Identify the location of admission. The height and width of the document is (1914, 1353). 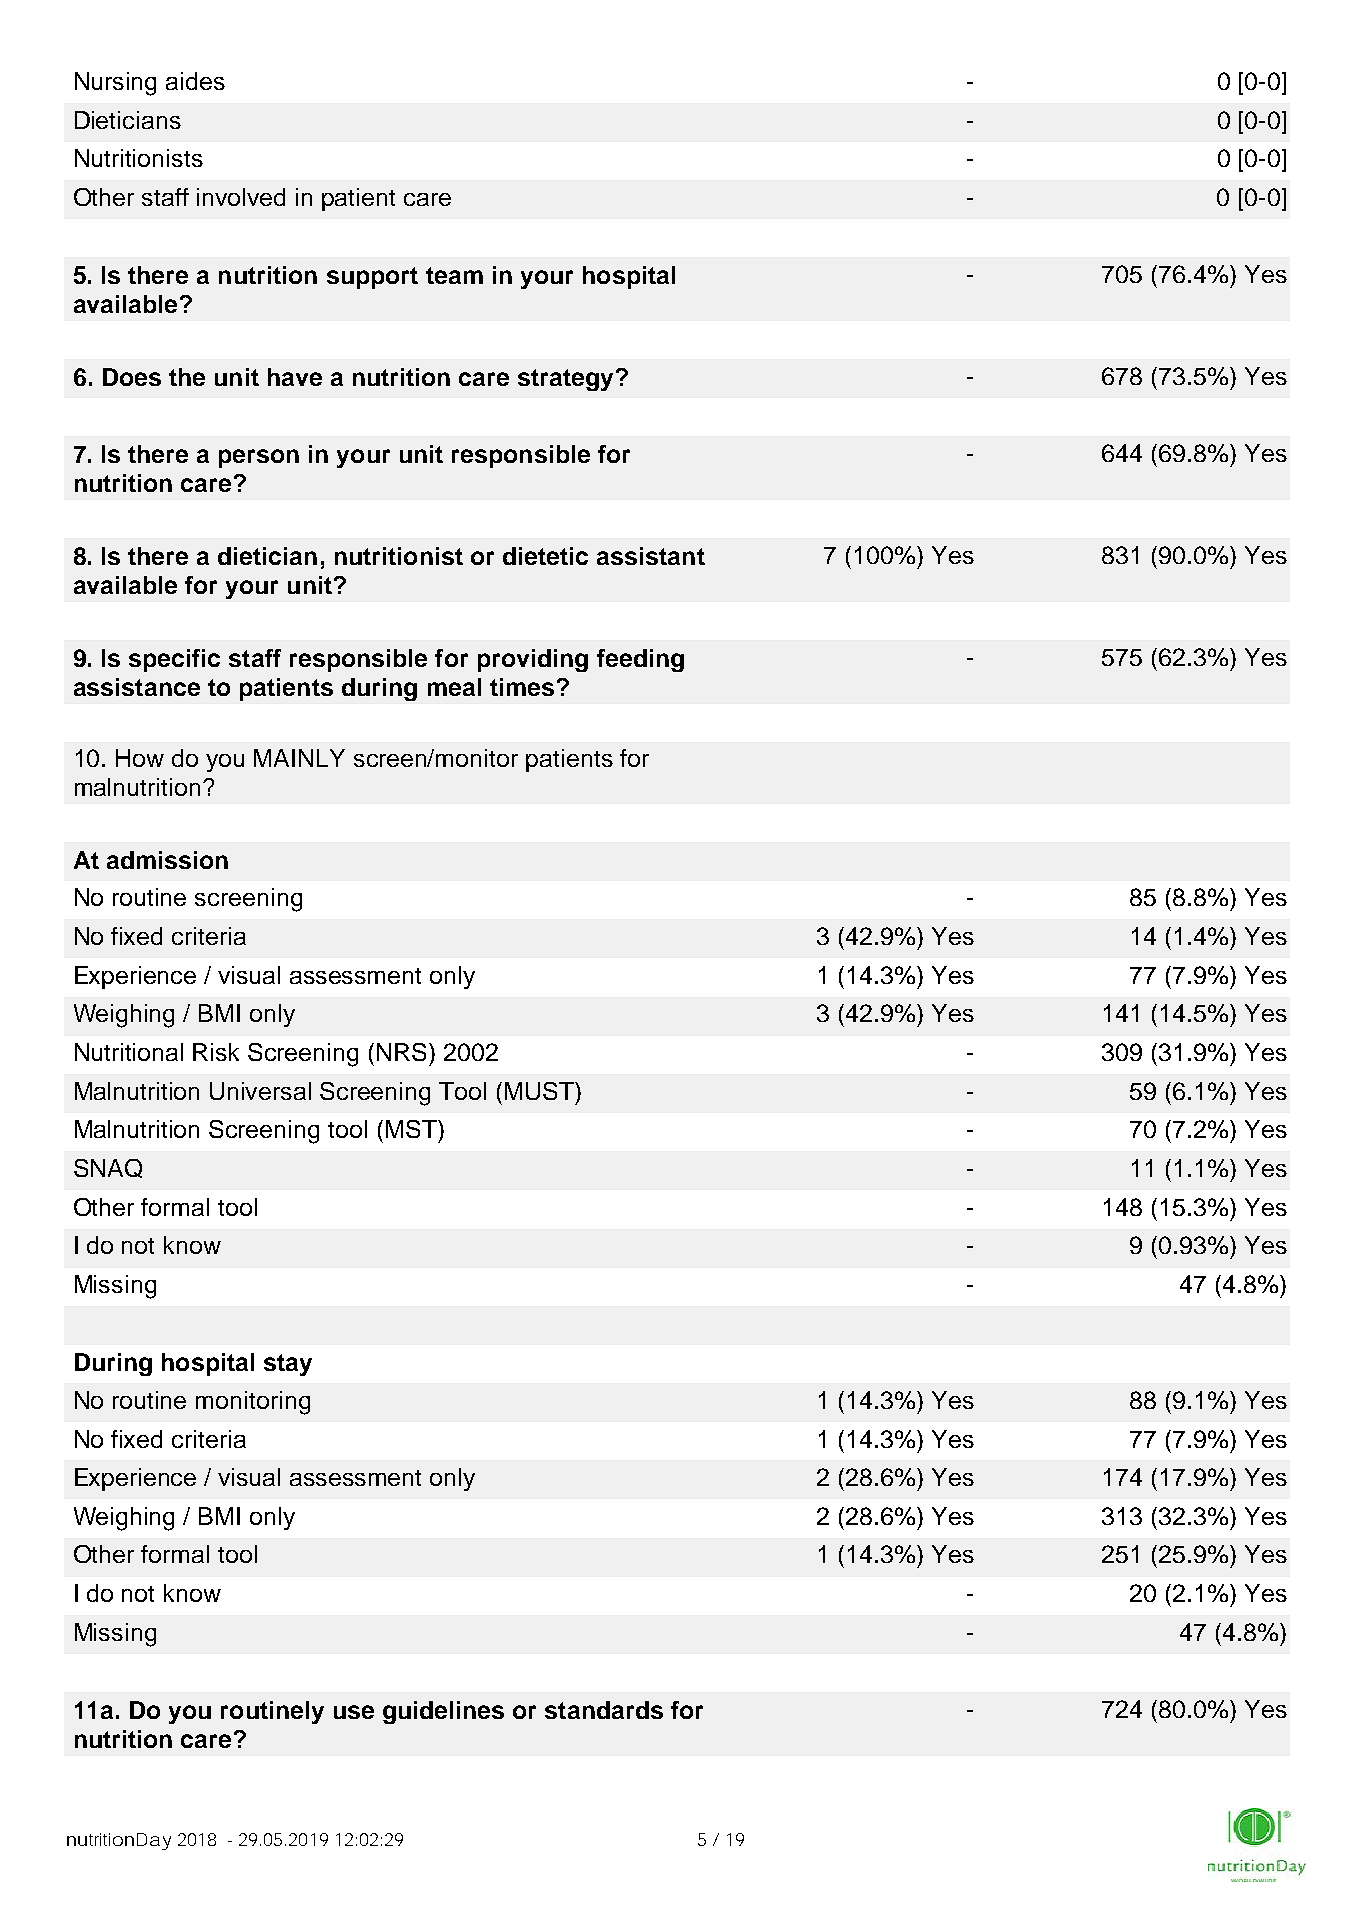
(167, 860).
